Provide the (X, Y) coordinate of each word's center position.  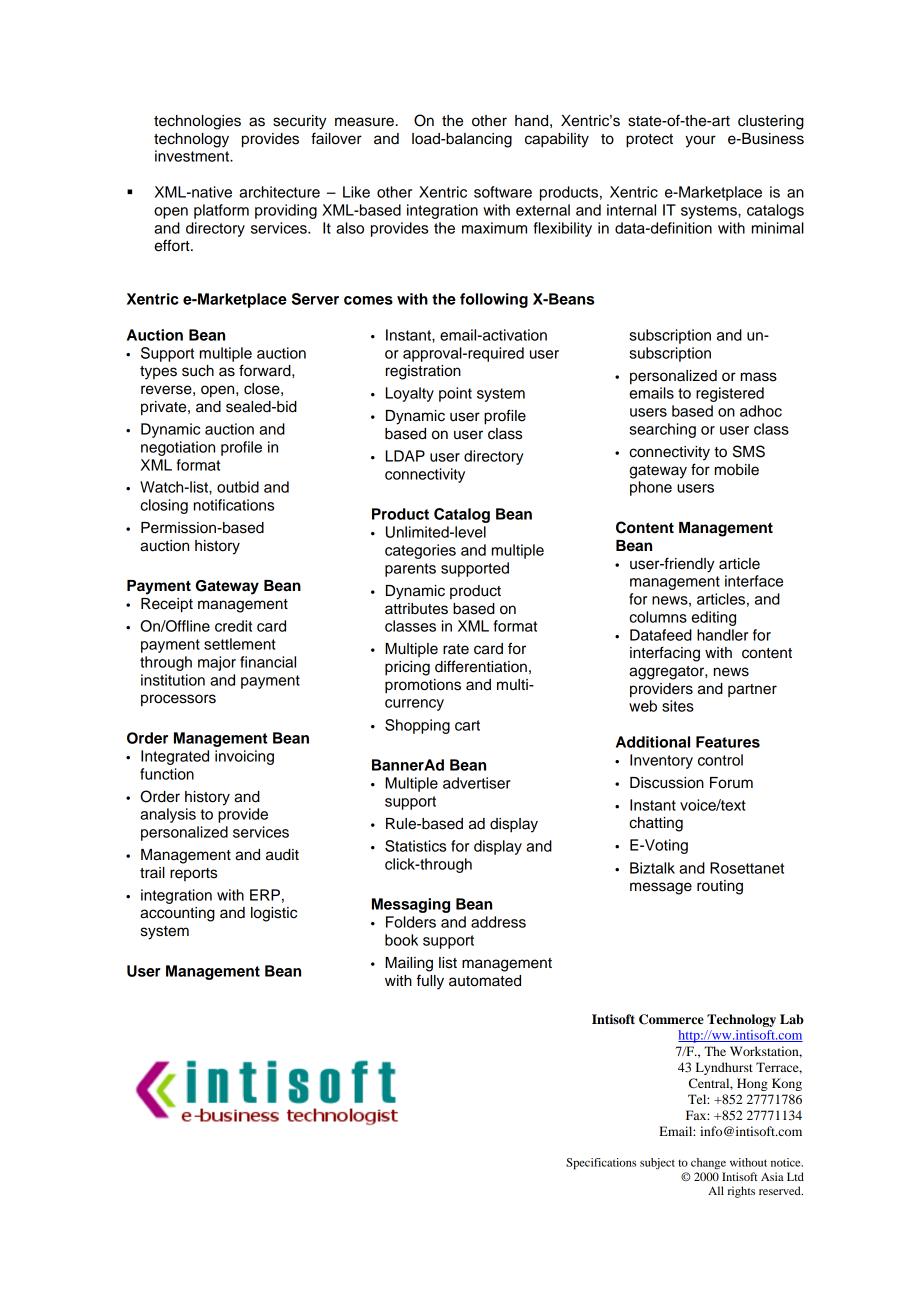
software (503, 192)
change (708, 1164)
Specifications (601, 1164)
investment (193, 156)
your (700, 141)
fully (430, 982)
